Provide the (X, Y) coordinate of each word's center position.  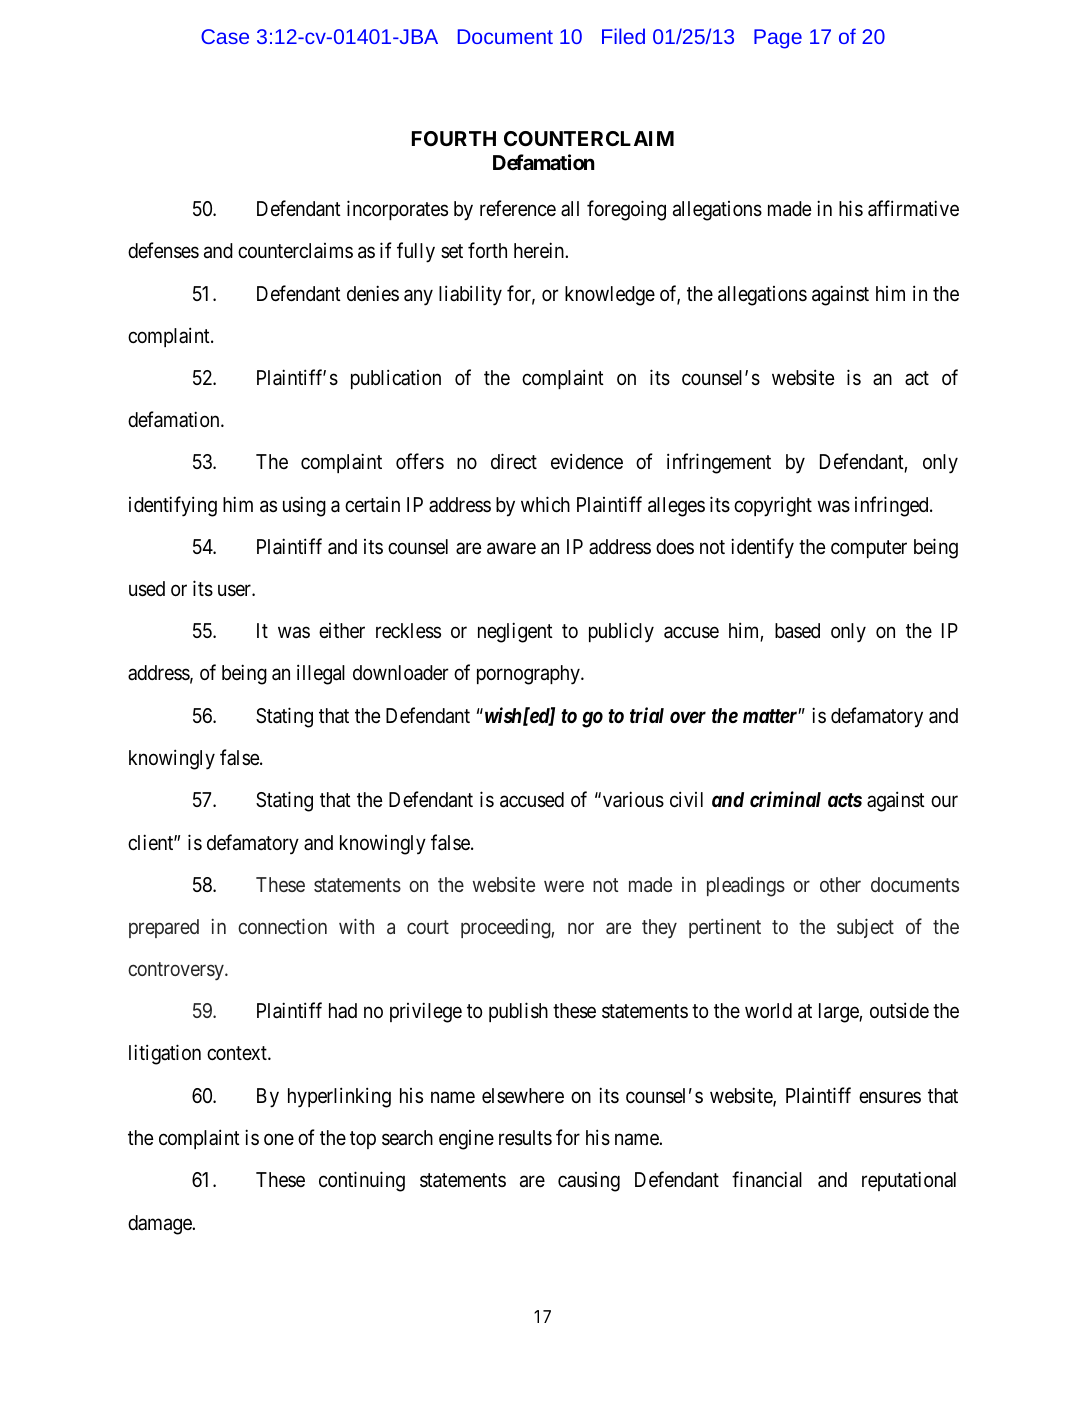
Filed (623, 36)
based (797, 631)
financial (767, 1179)
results (525, 1138)
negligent (515, 632)
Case (225, 36)
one (279, 1140)
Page (778, 39)
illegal (321, 675)
